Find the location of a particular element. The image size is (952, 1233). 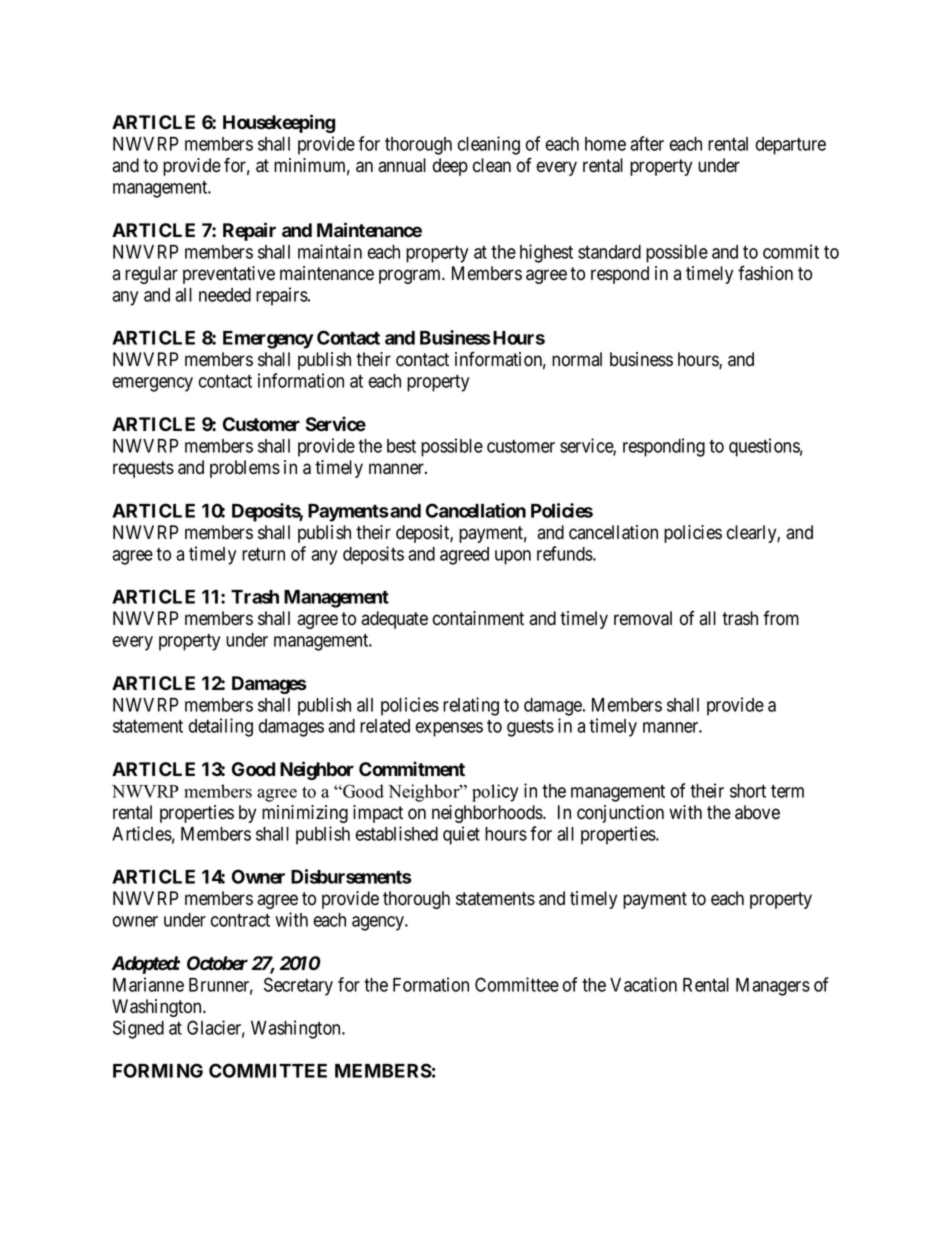

Secretary is located at coordinates (298, 986).
